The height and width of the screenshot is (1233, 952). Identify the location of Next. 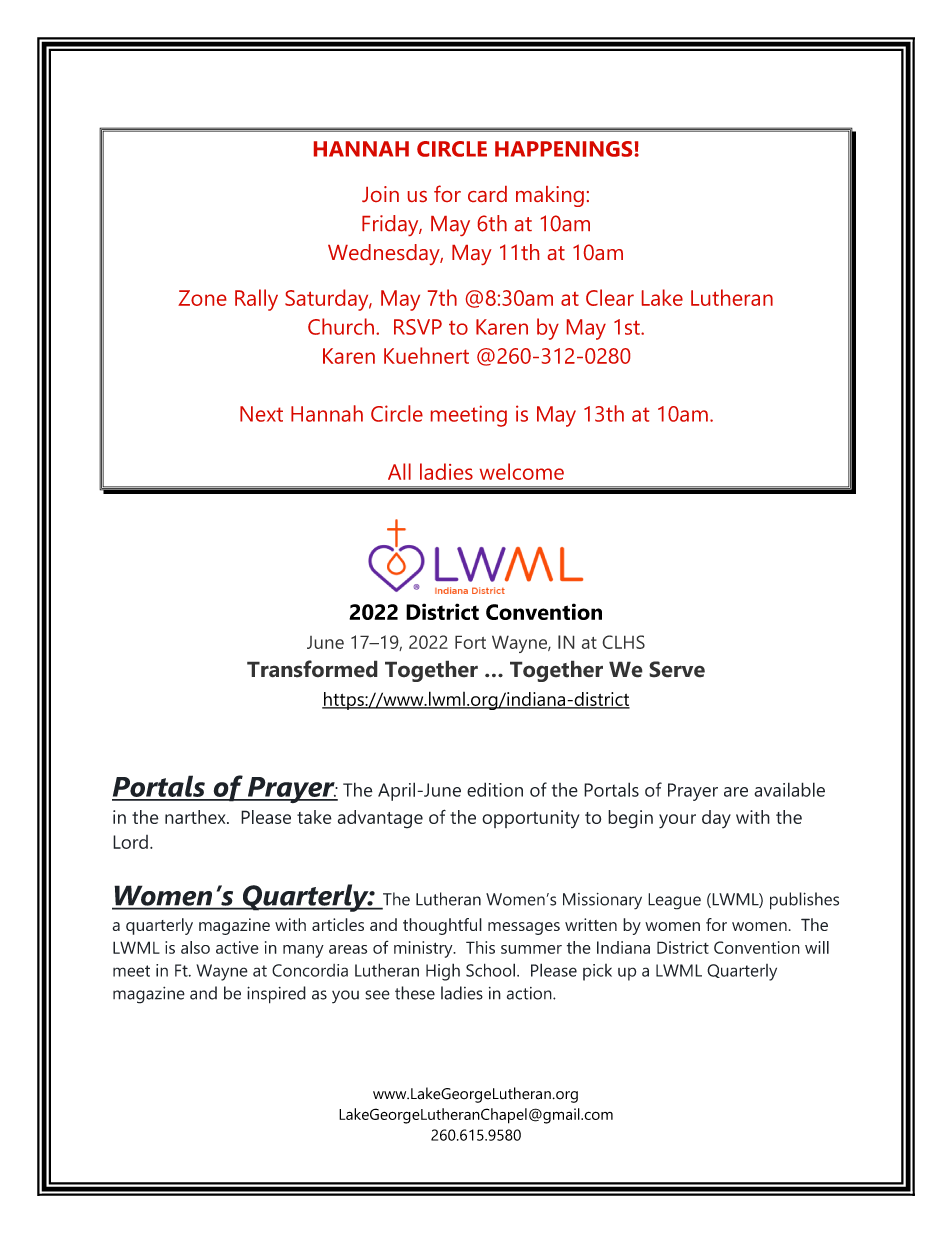
(261, 414).
